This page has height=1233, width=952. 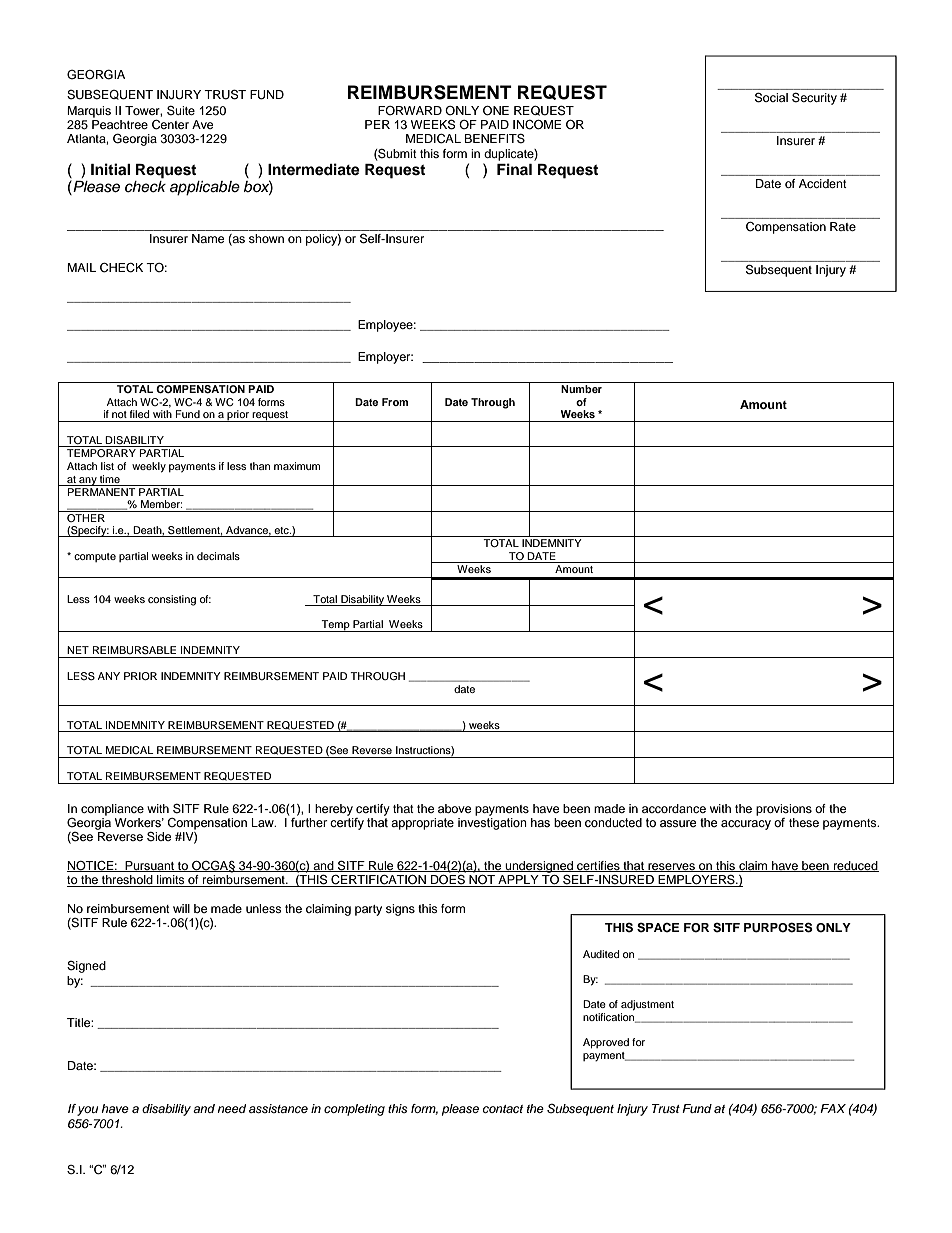 What do you see at coordinates (503, 1109) in the page?
I see `contact` at bounding box center [503, 1109].
